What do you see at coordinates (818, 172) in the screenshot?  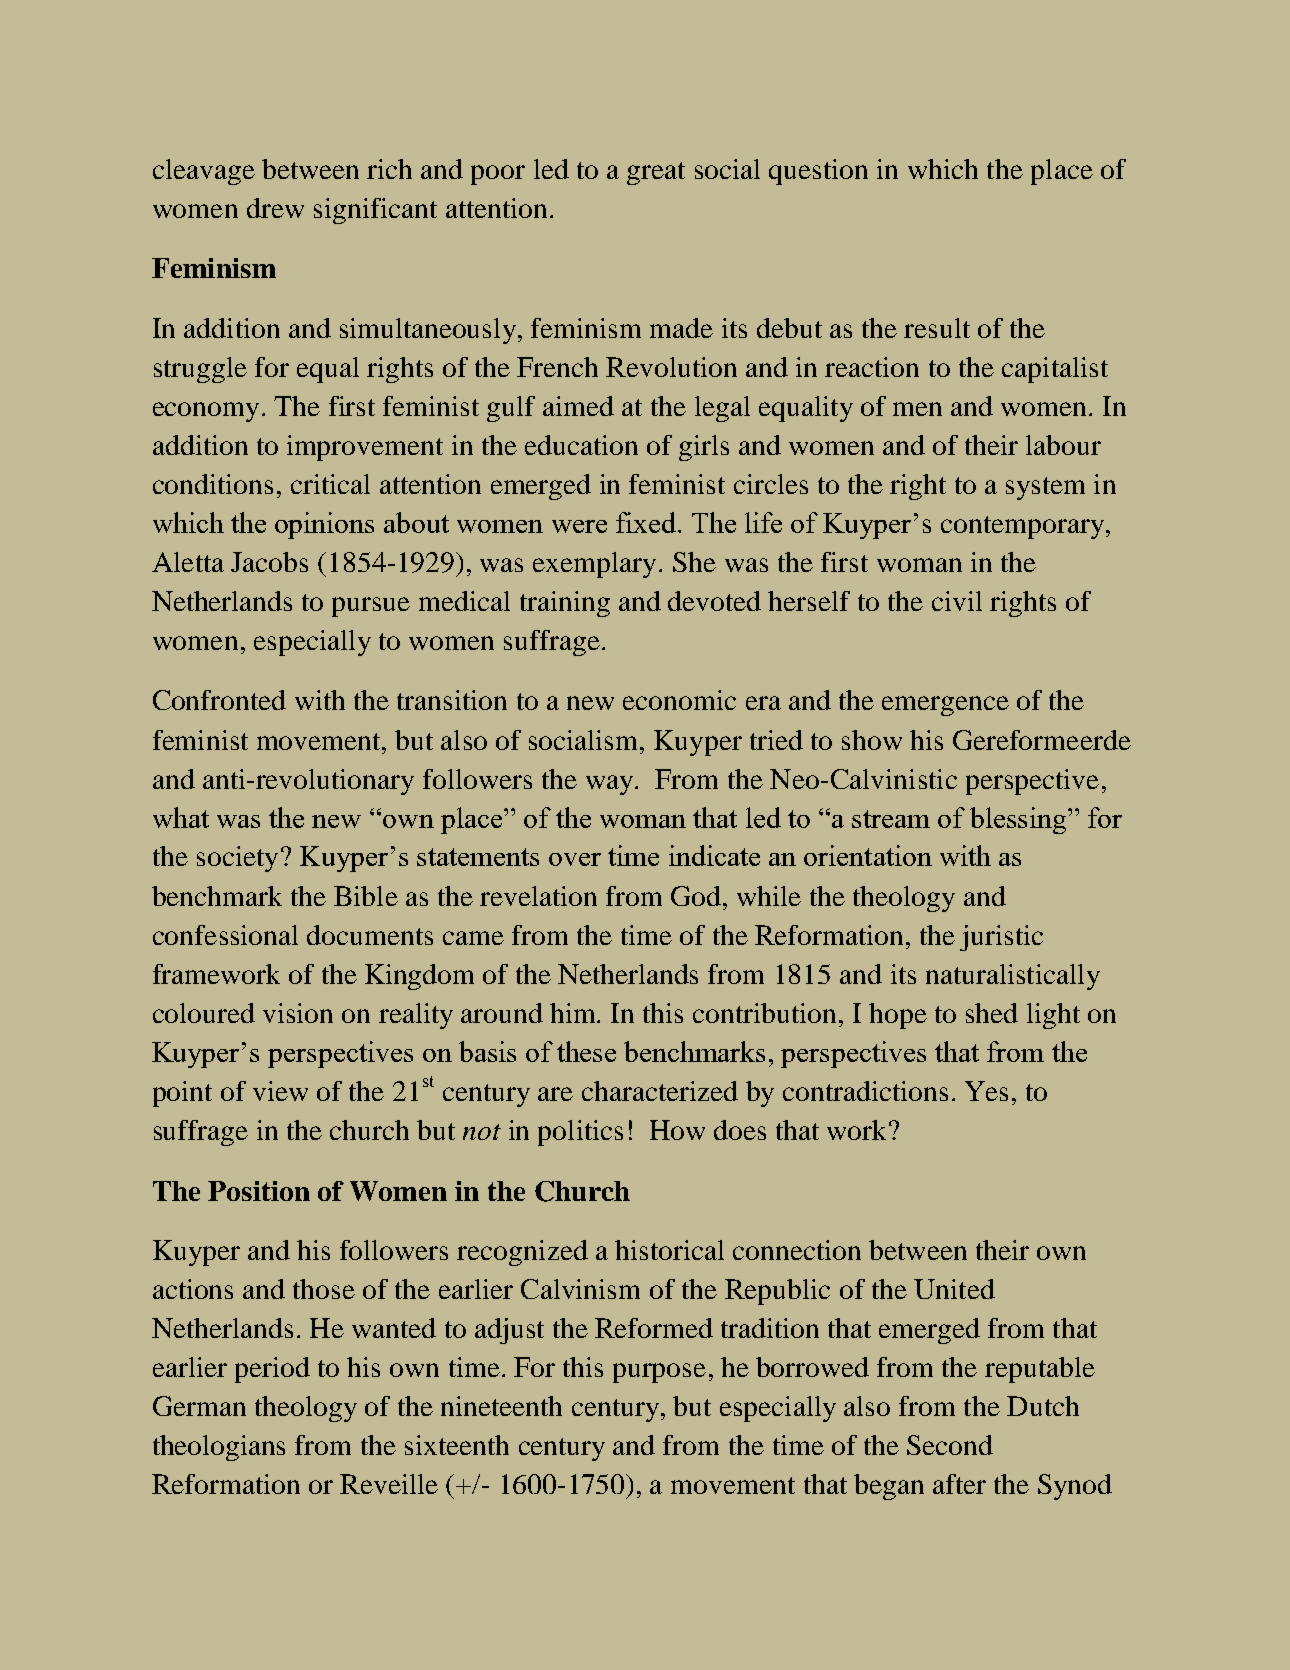 I see `question` at bounding box center [818, 172].
